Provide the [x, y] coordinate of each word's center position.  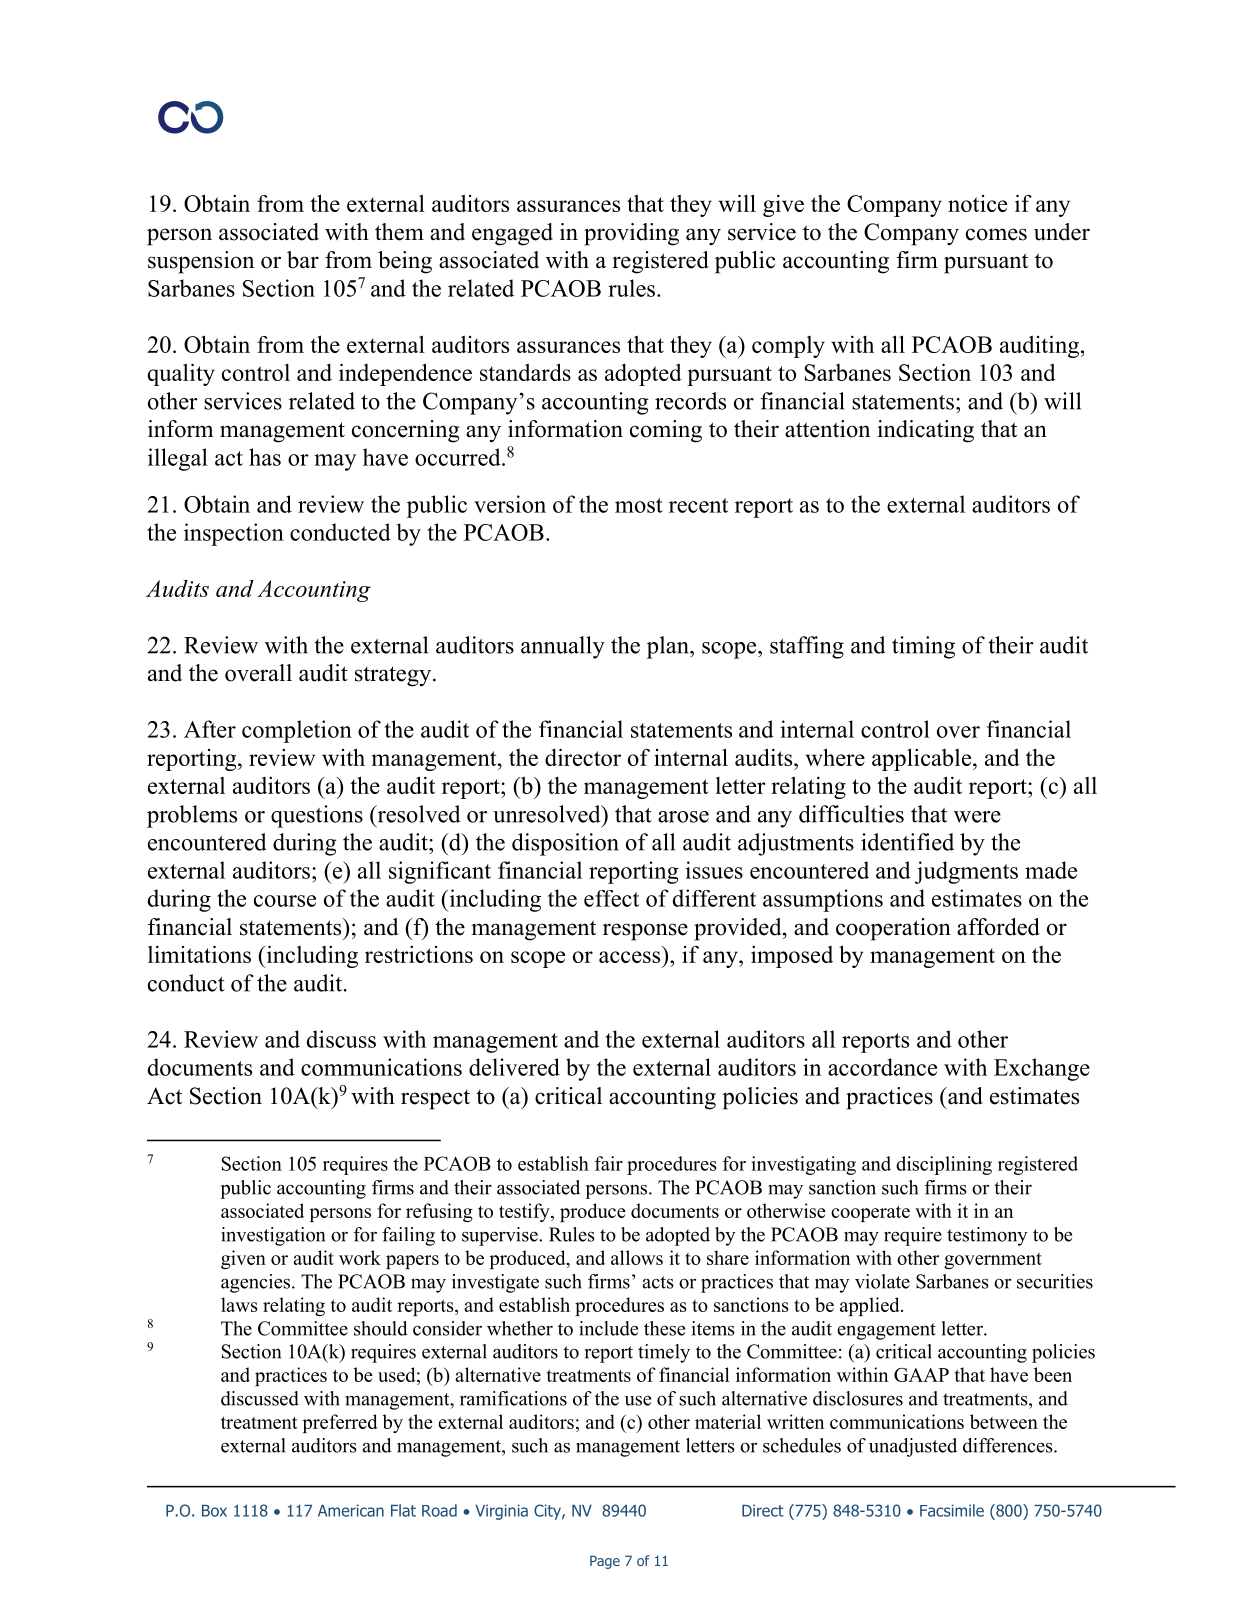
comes [996, 234]
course [285, 901]
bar [303, 260]
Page [605, 1562]
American [351, 1510]
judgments [966, 872]
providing [631, 234]
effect [611, 898]
